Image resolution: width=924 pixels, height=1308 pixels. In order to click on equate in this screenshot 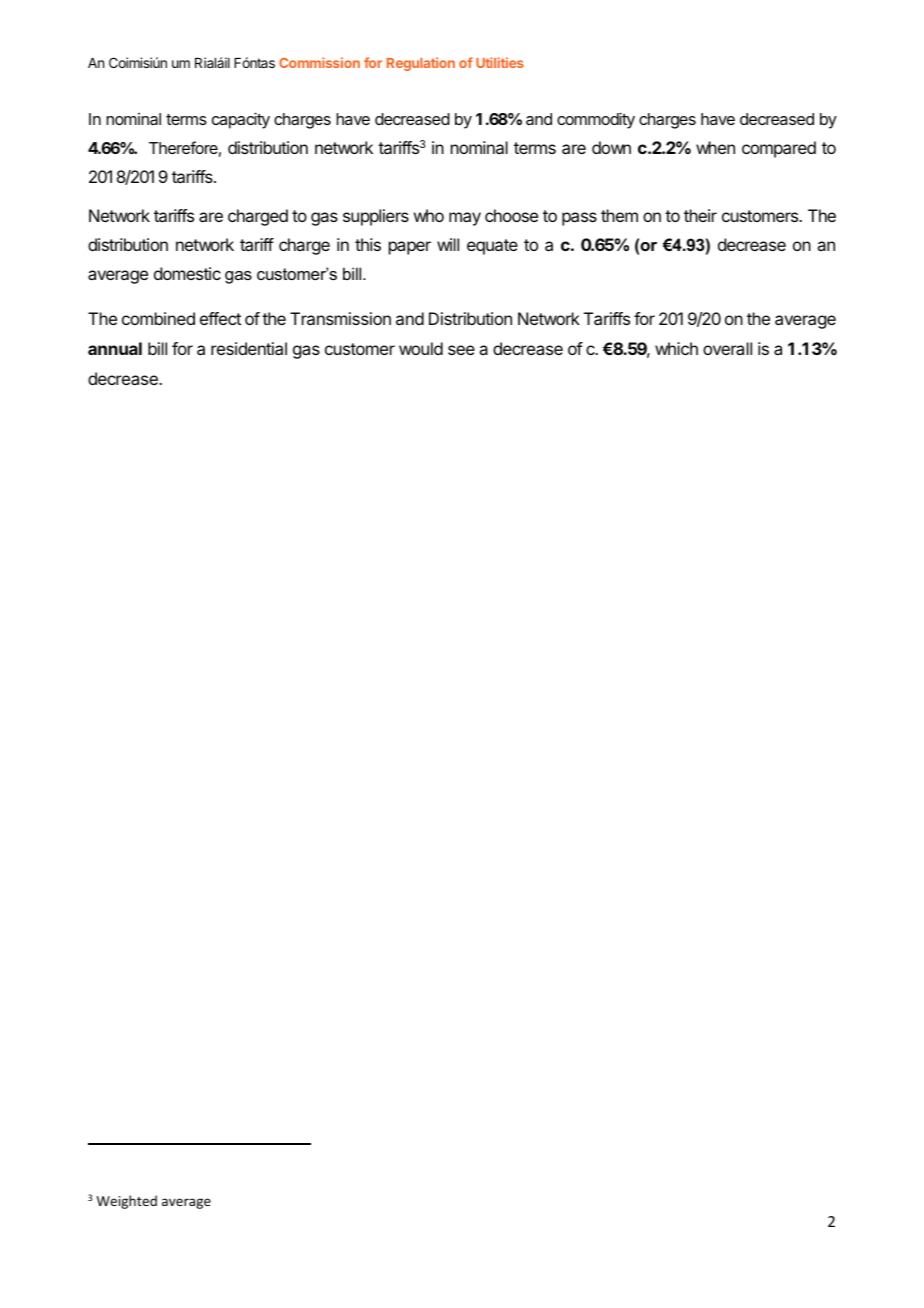, I will do `click(492, 247)`.
